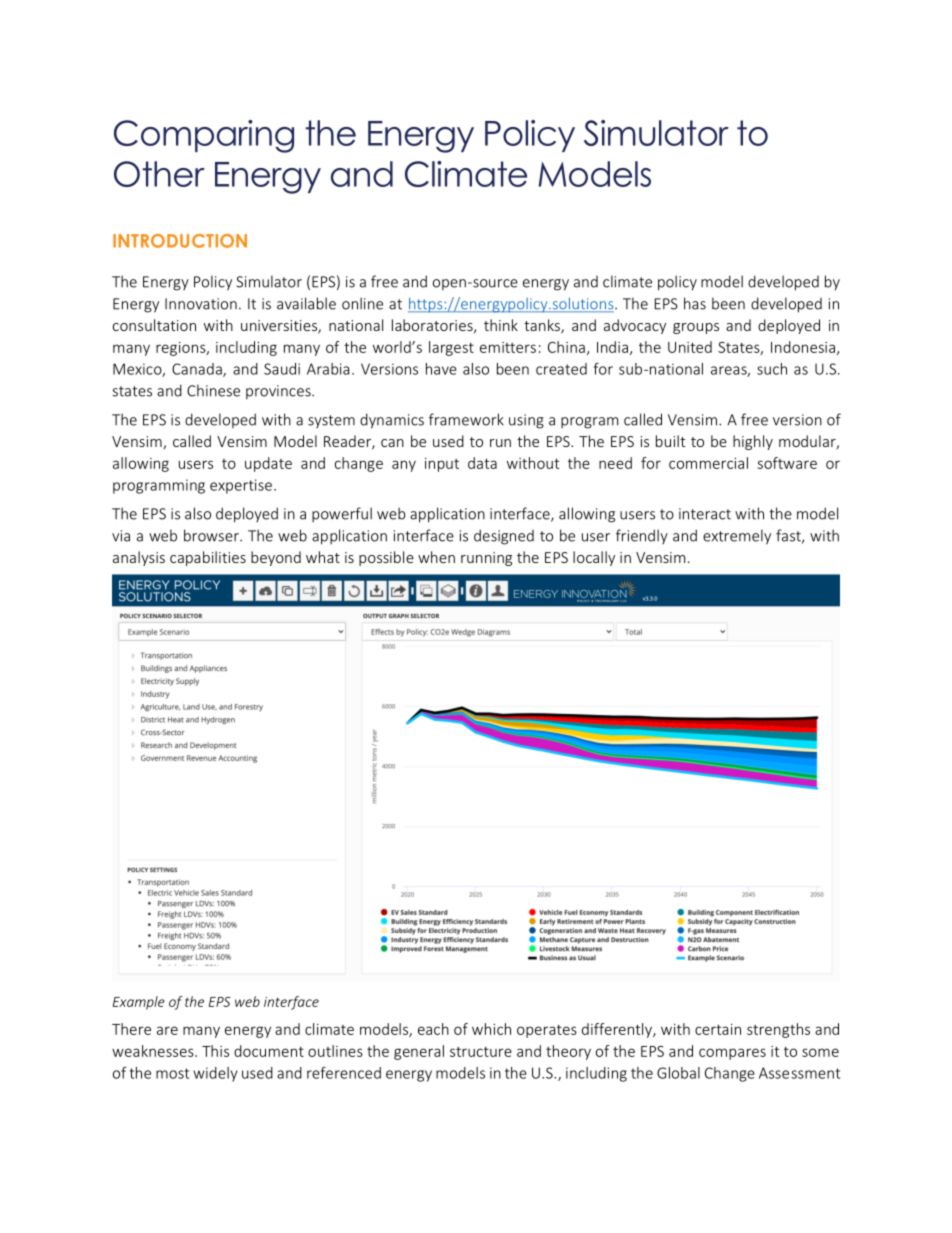 This image has height=1233, width=952. I want to click on running, so click(486, 559).
